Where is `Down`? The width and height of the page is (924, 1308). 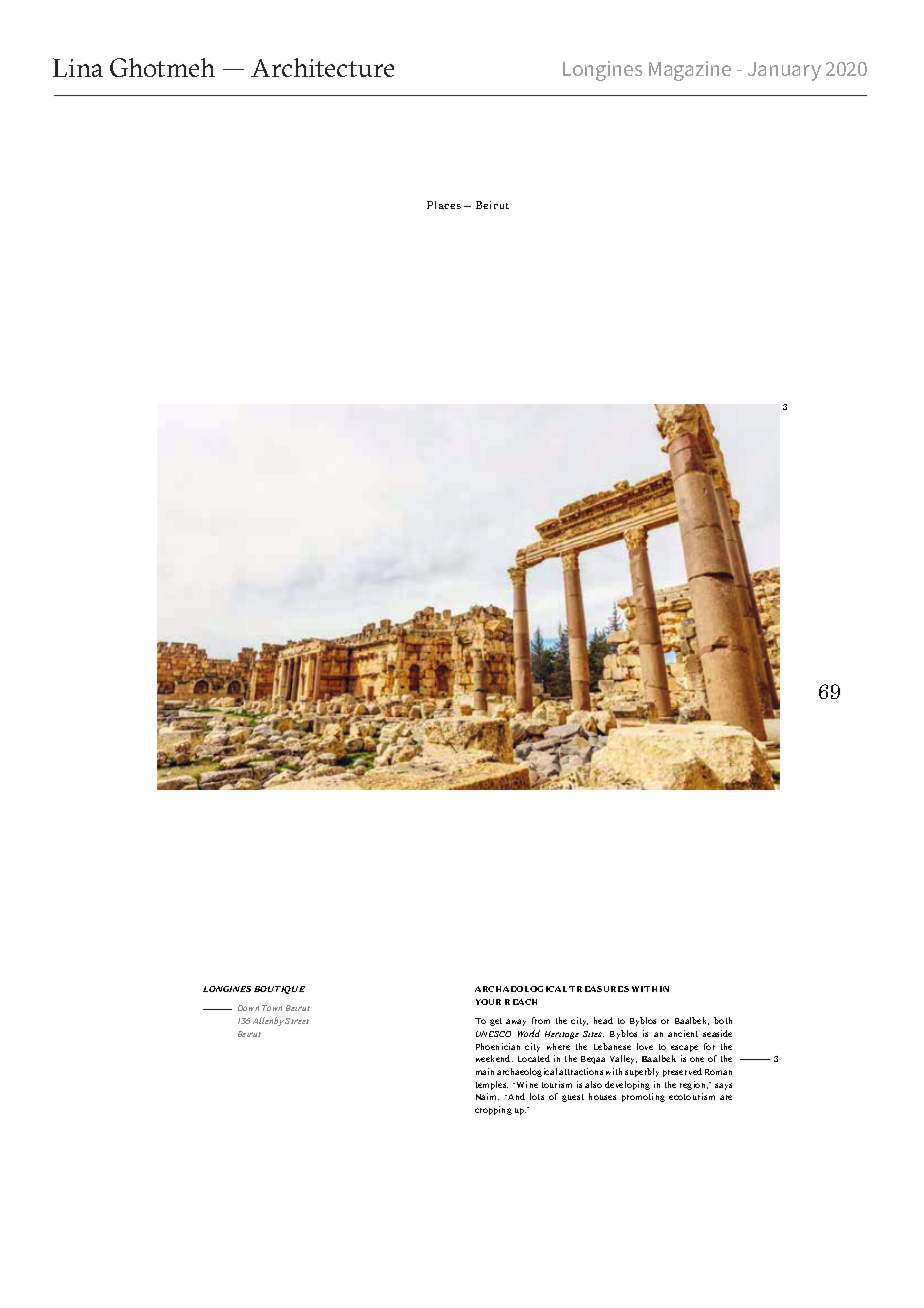 Down is located at coordinates (248, 1008).
